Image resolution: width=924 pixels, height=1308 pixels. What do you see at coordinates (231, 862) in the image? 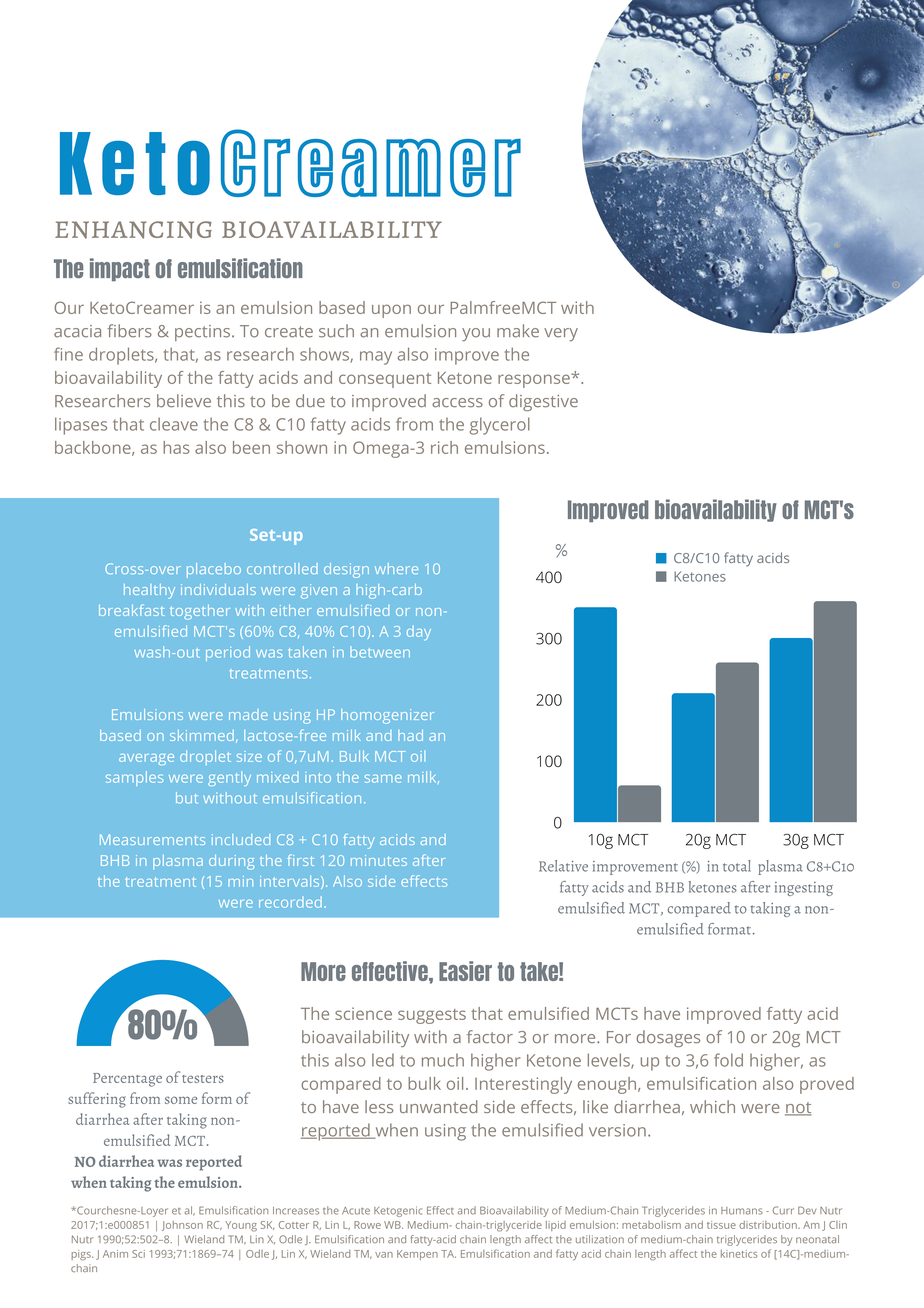
I see `during` at bounding box center [231, 862].
